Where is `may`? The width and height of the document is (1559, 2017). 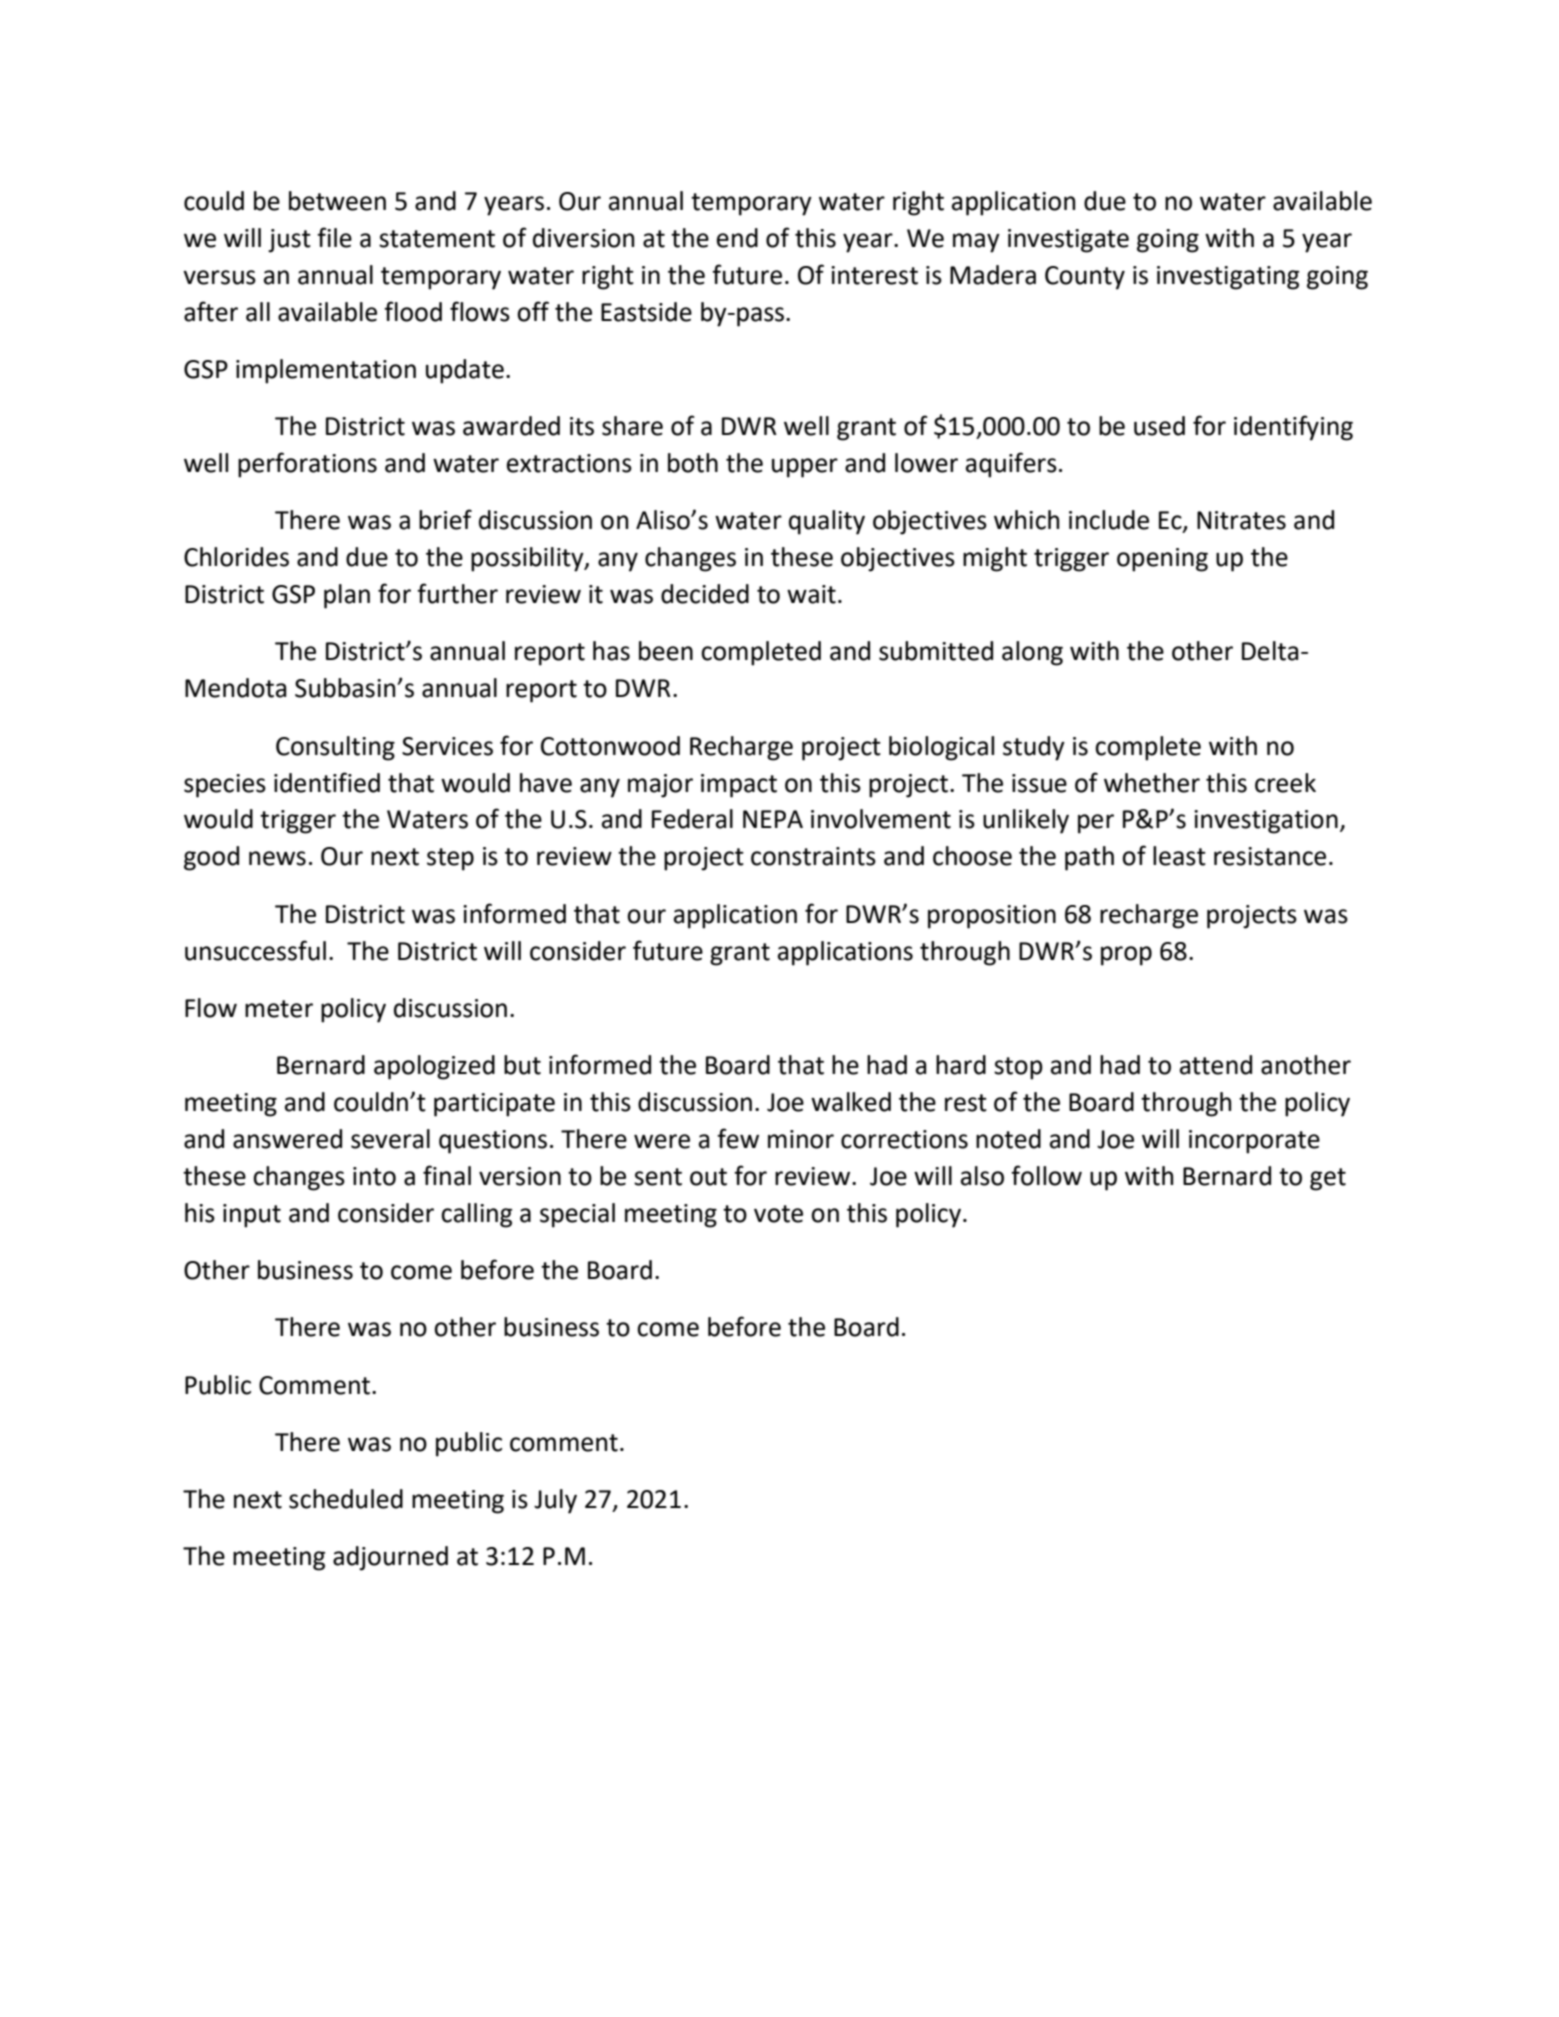
may is located at coordinates (976, 243).
